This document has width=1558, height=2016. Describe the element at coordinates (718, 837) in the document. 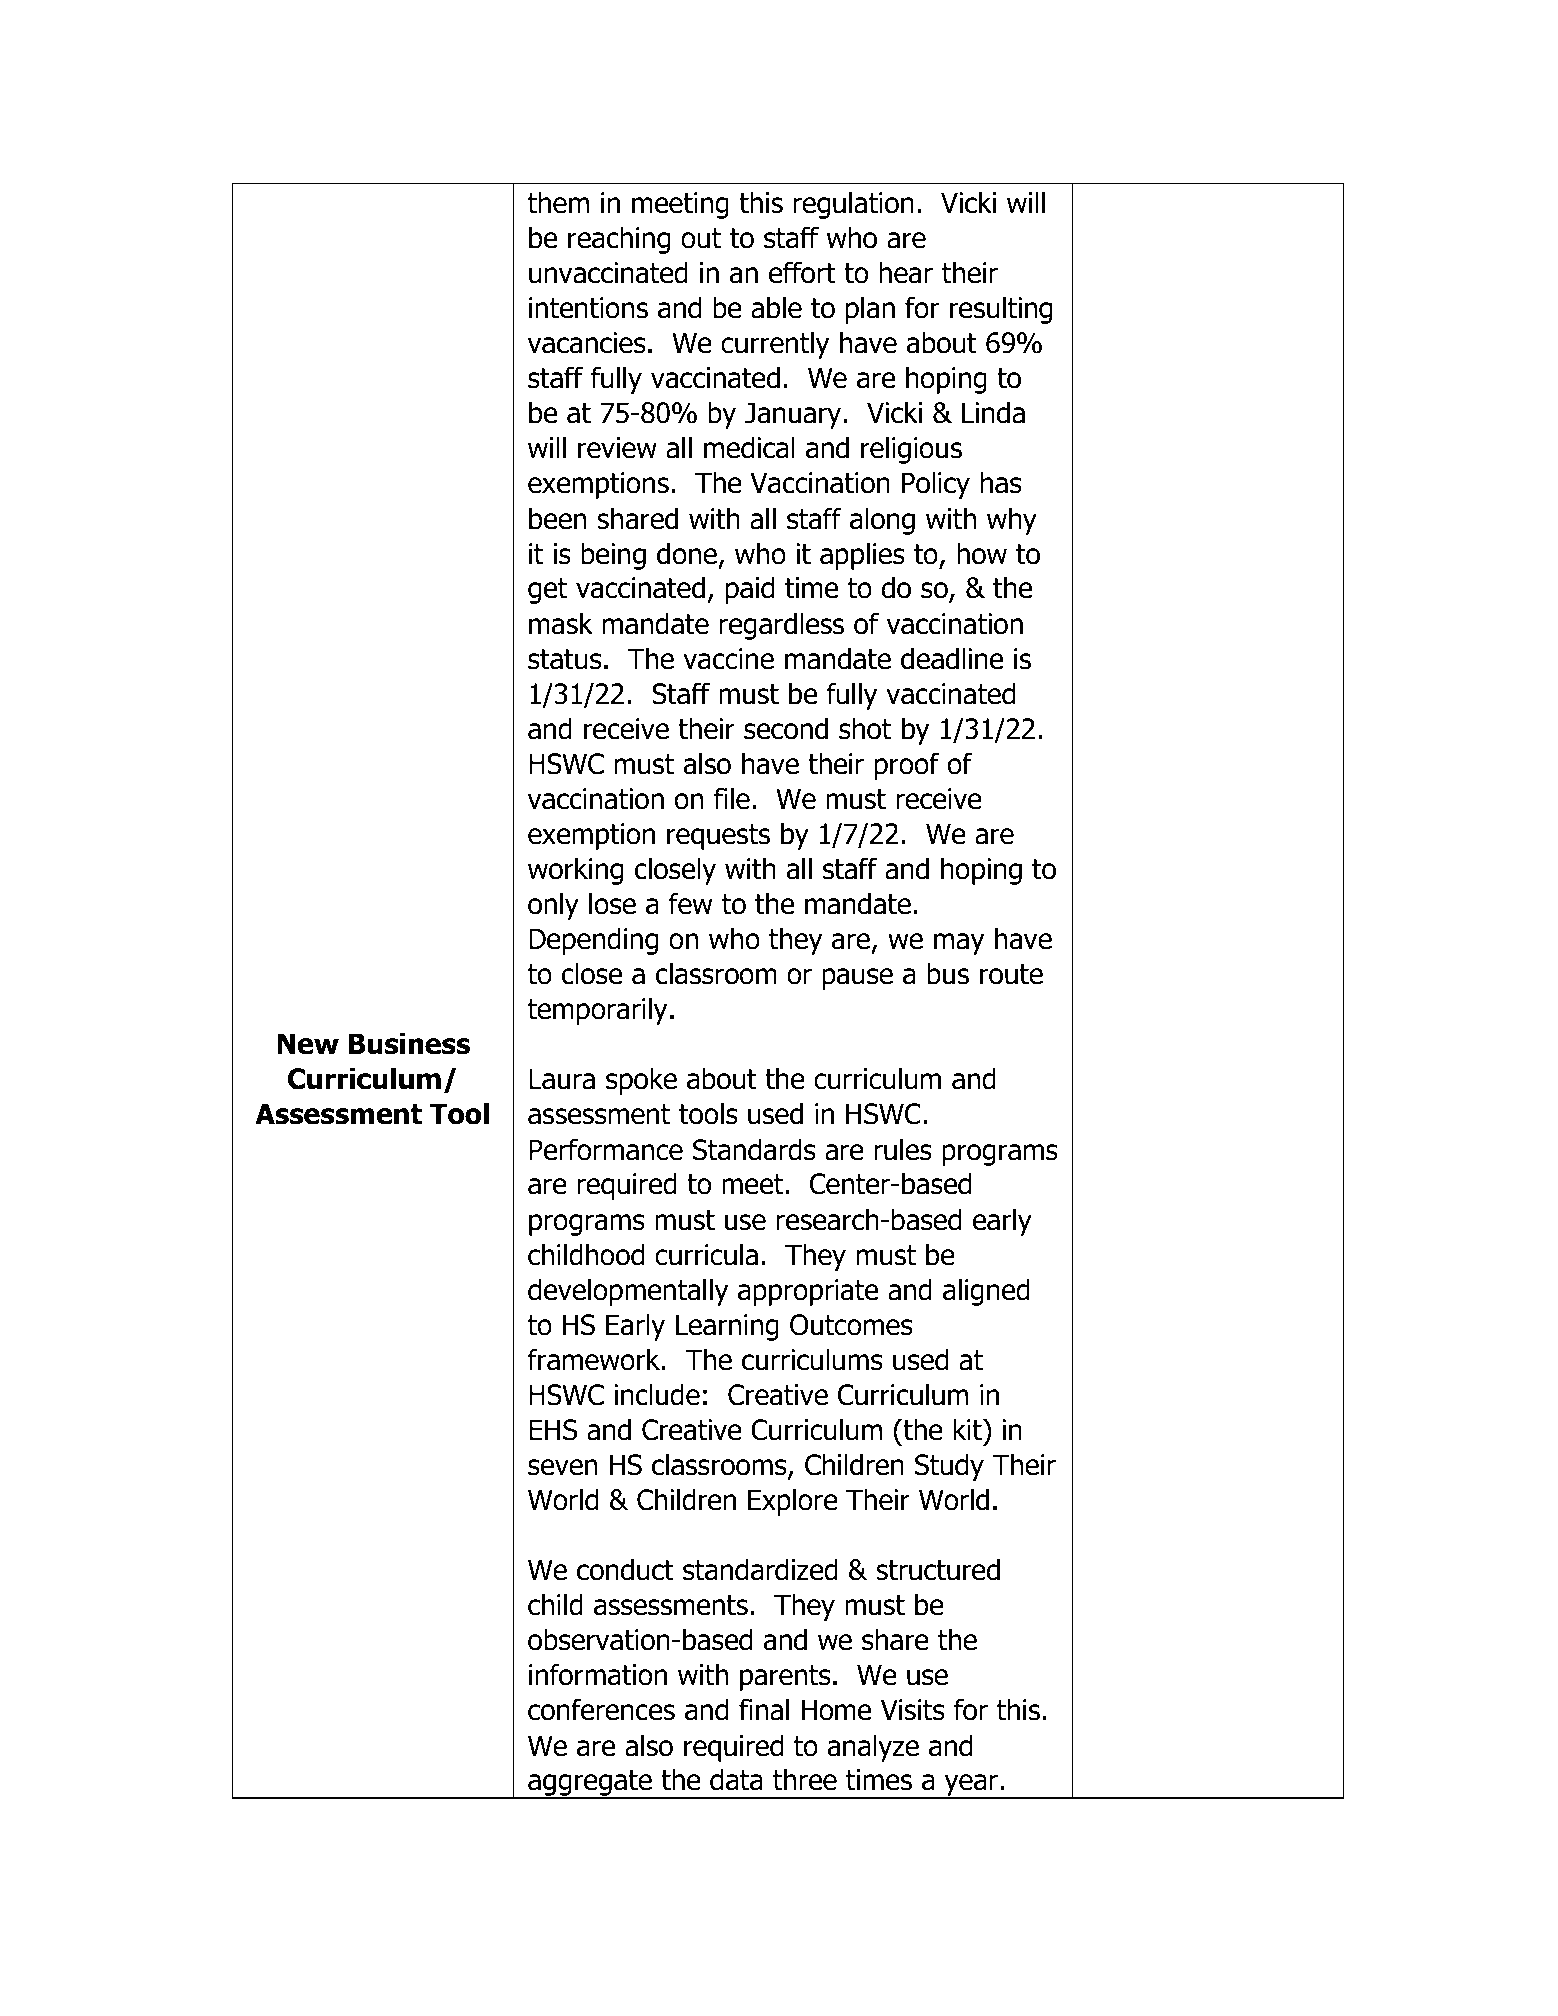

I see `requests` at that location.
